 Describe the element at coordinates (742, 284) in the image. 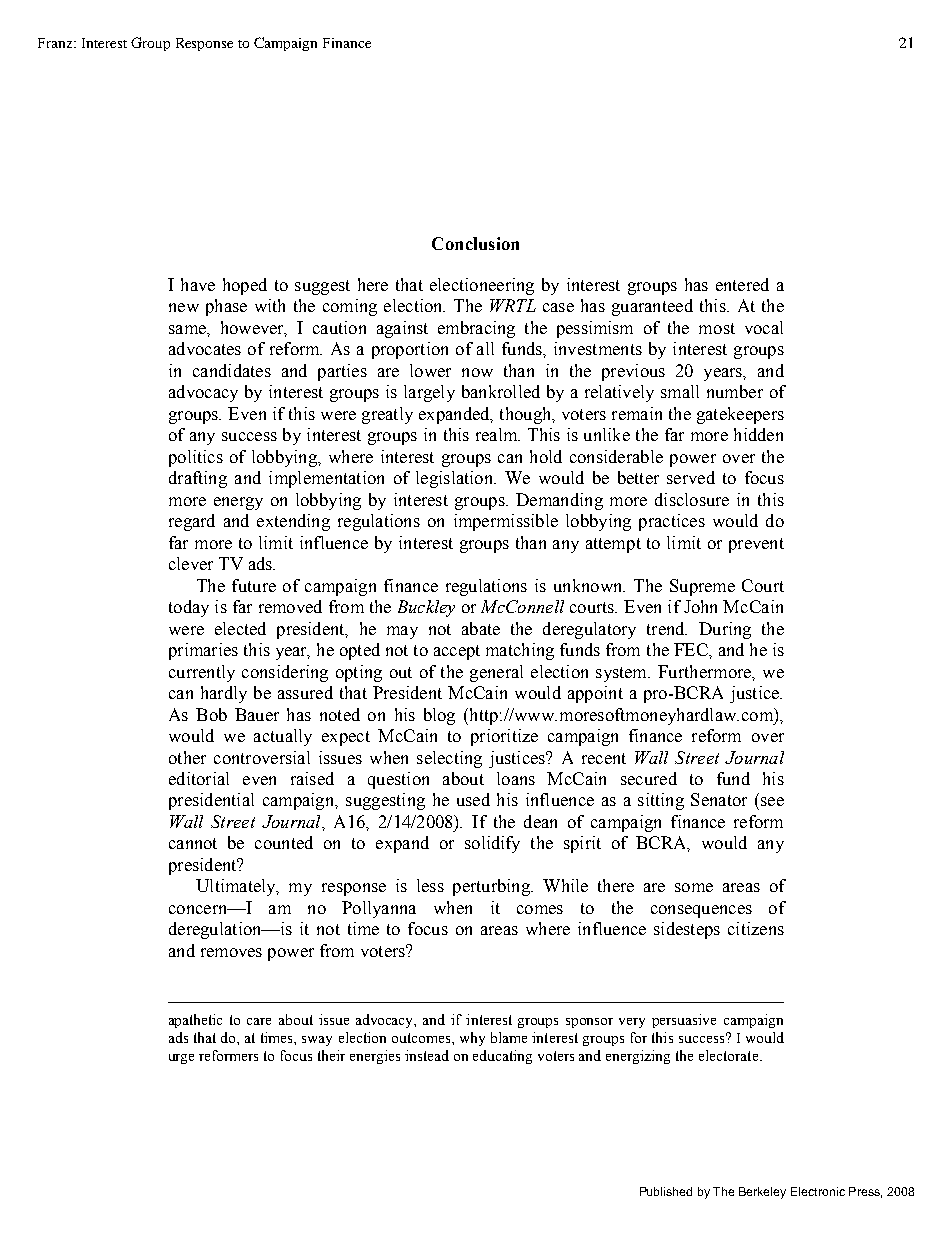

I see `entered` at that location.
